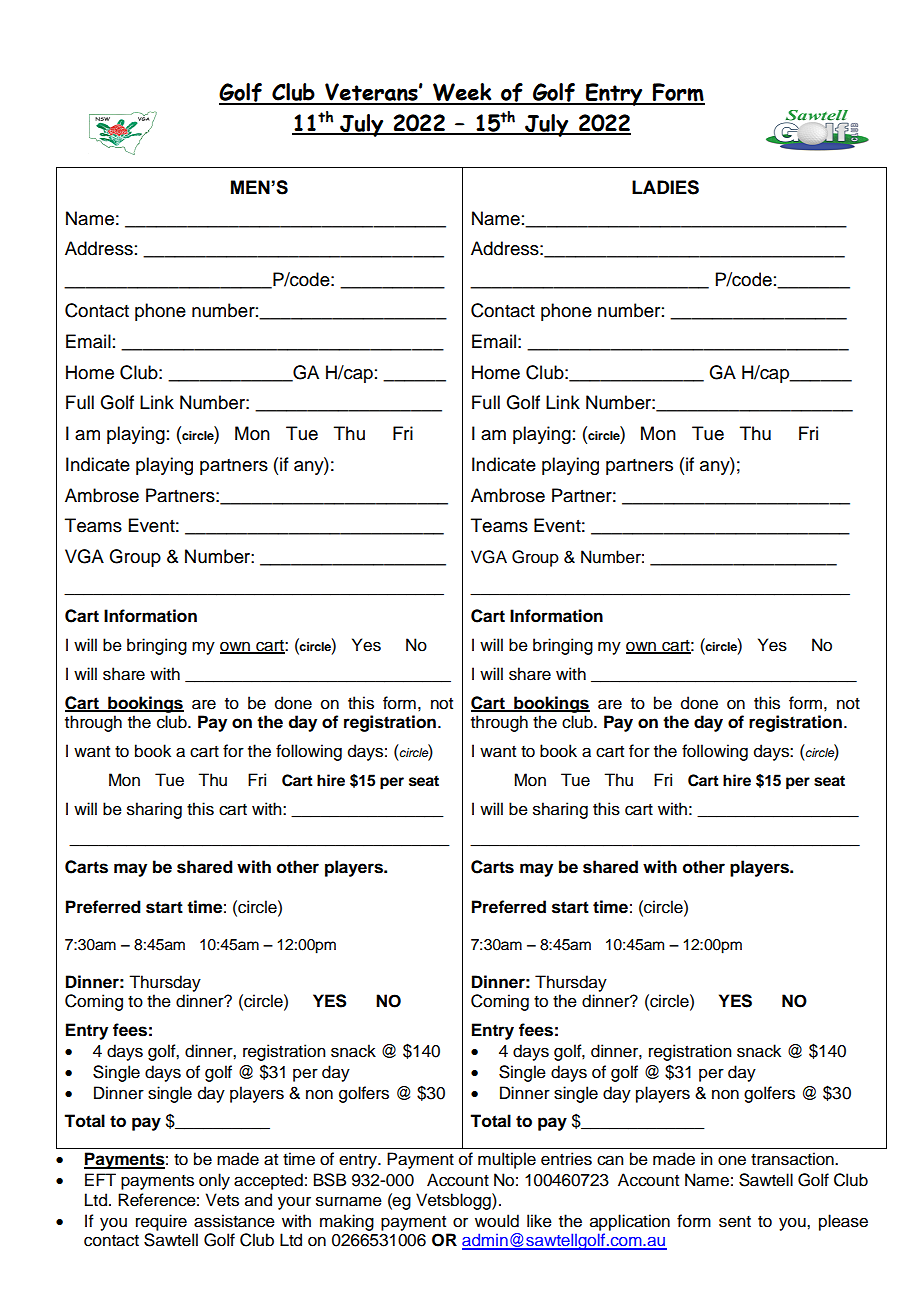 This image has height=1308, width=924. I want to click on please, so click(843, 1222).
